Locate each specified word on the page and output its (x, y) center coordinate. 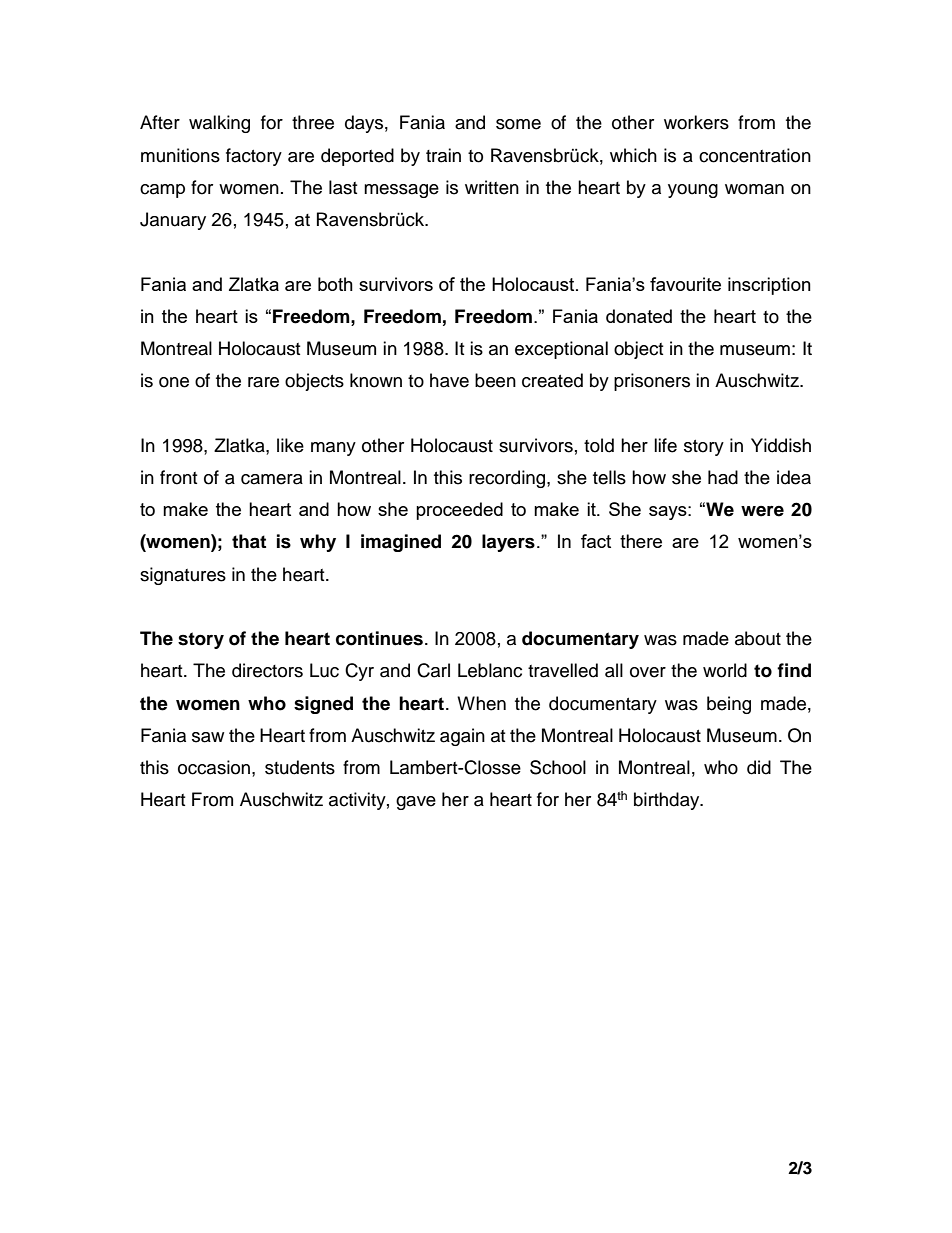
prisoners (652, 382)
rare (263, 382)
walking (219, 124)
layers (508, 543)
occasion (214, 767)
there (641, 541)
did (759, 767)
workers (696, 122)
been (495, 380)
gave (416, 803)
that (249, 541)
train (443, 155)
